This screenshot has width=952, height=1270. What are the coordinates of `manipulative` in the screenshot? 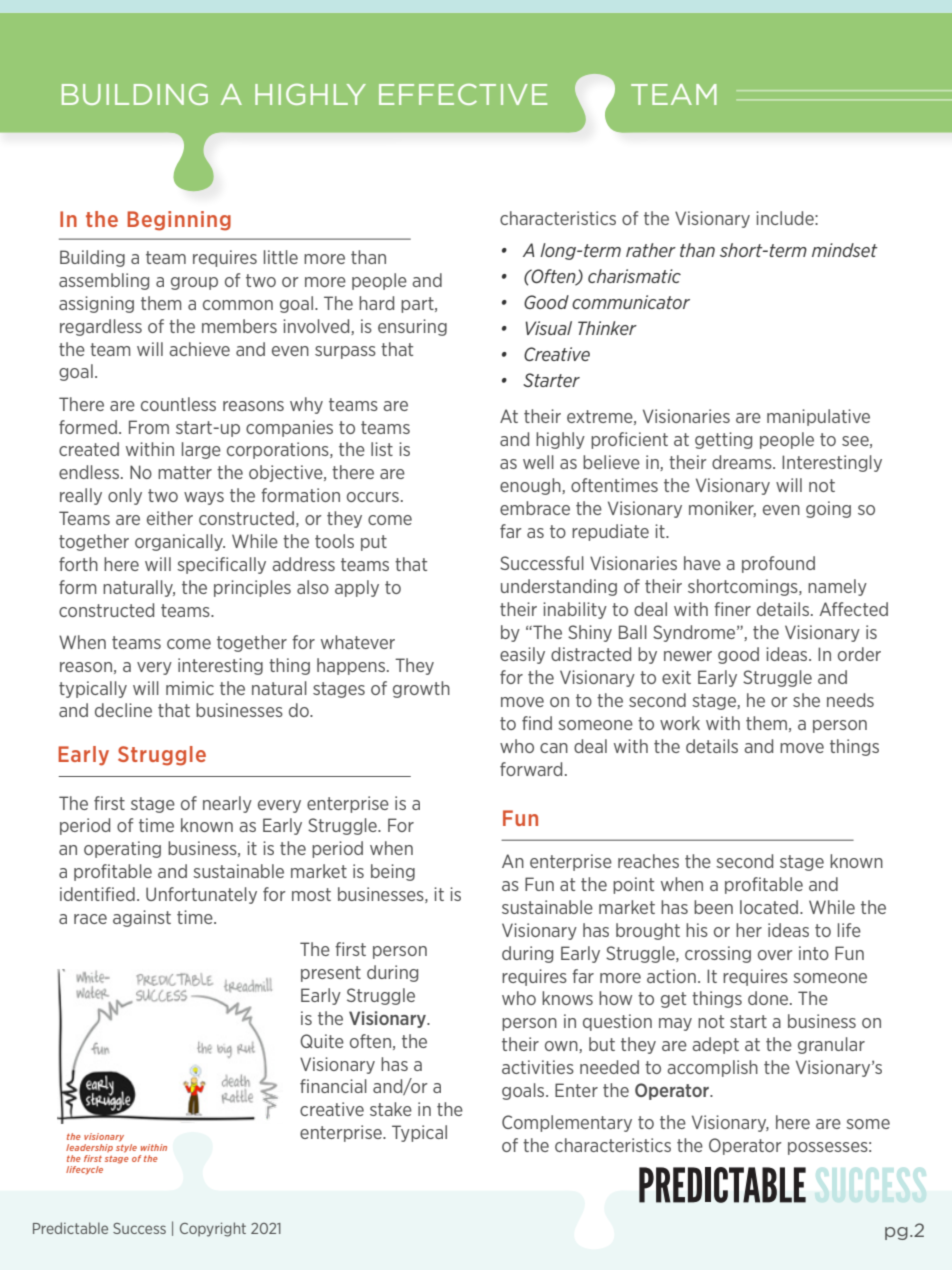 It's located at (818, 417).
